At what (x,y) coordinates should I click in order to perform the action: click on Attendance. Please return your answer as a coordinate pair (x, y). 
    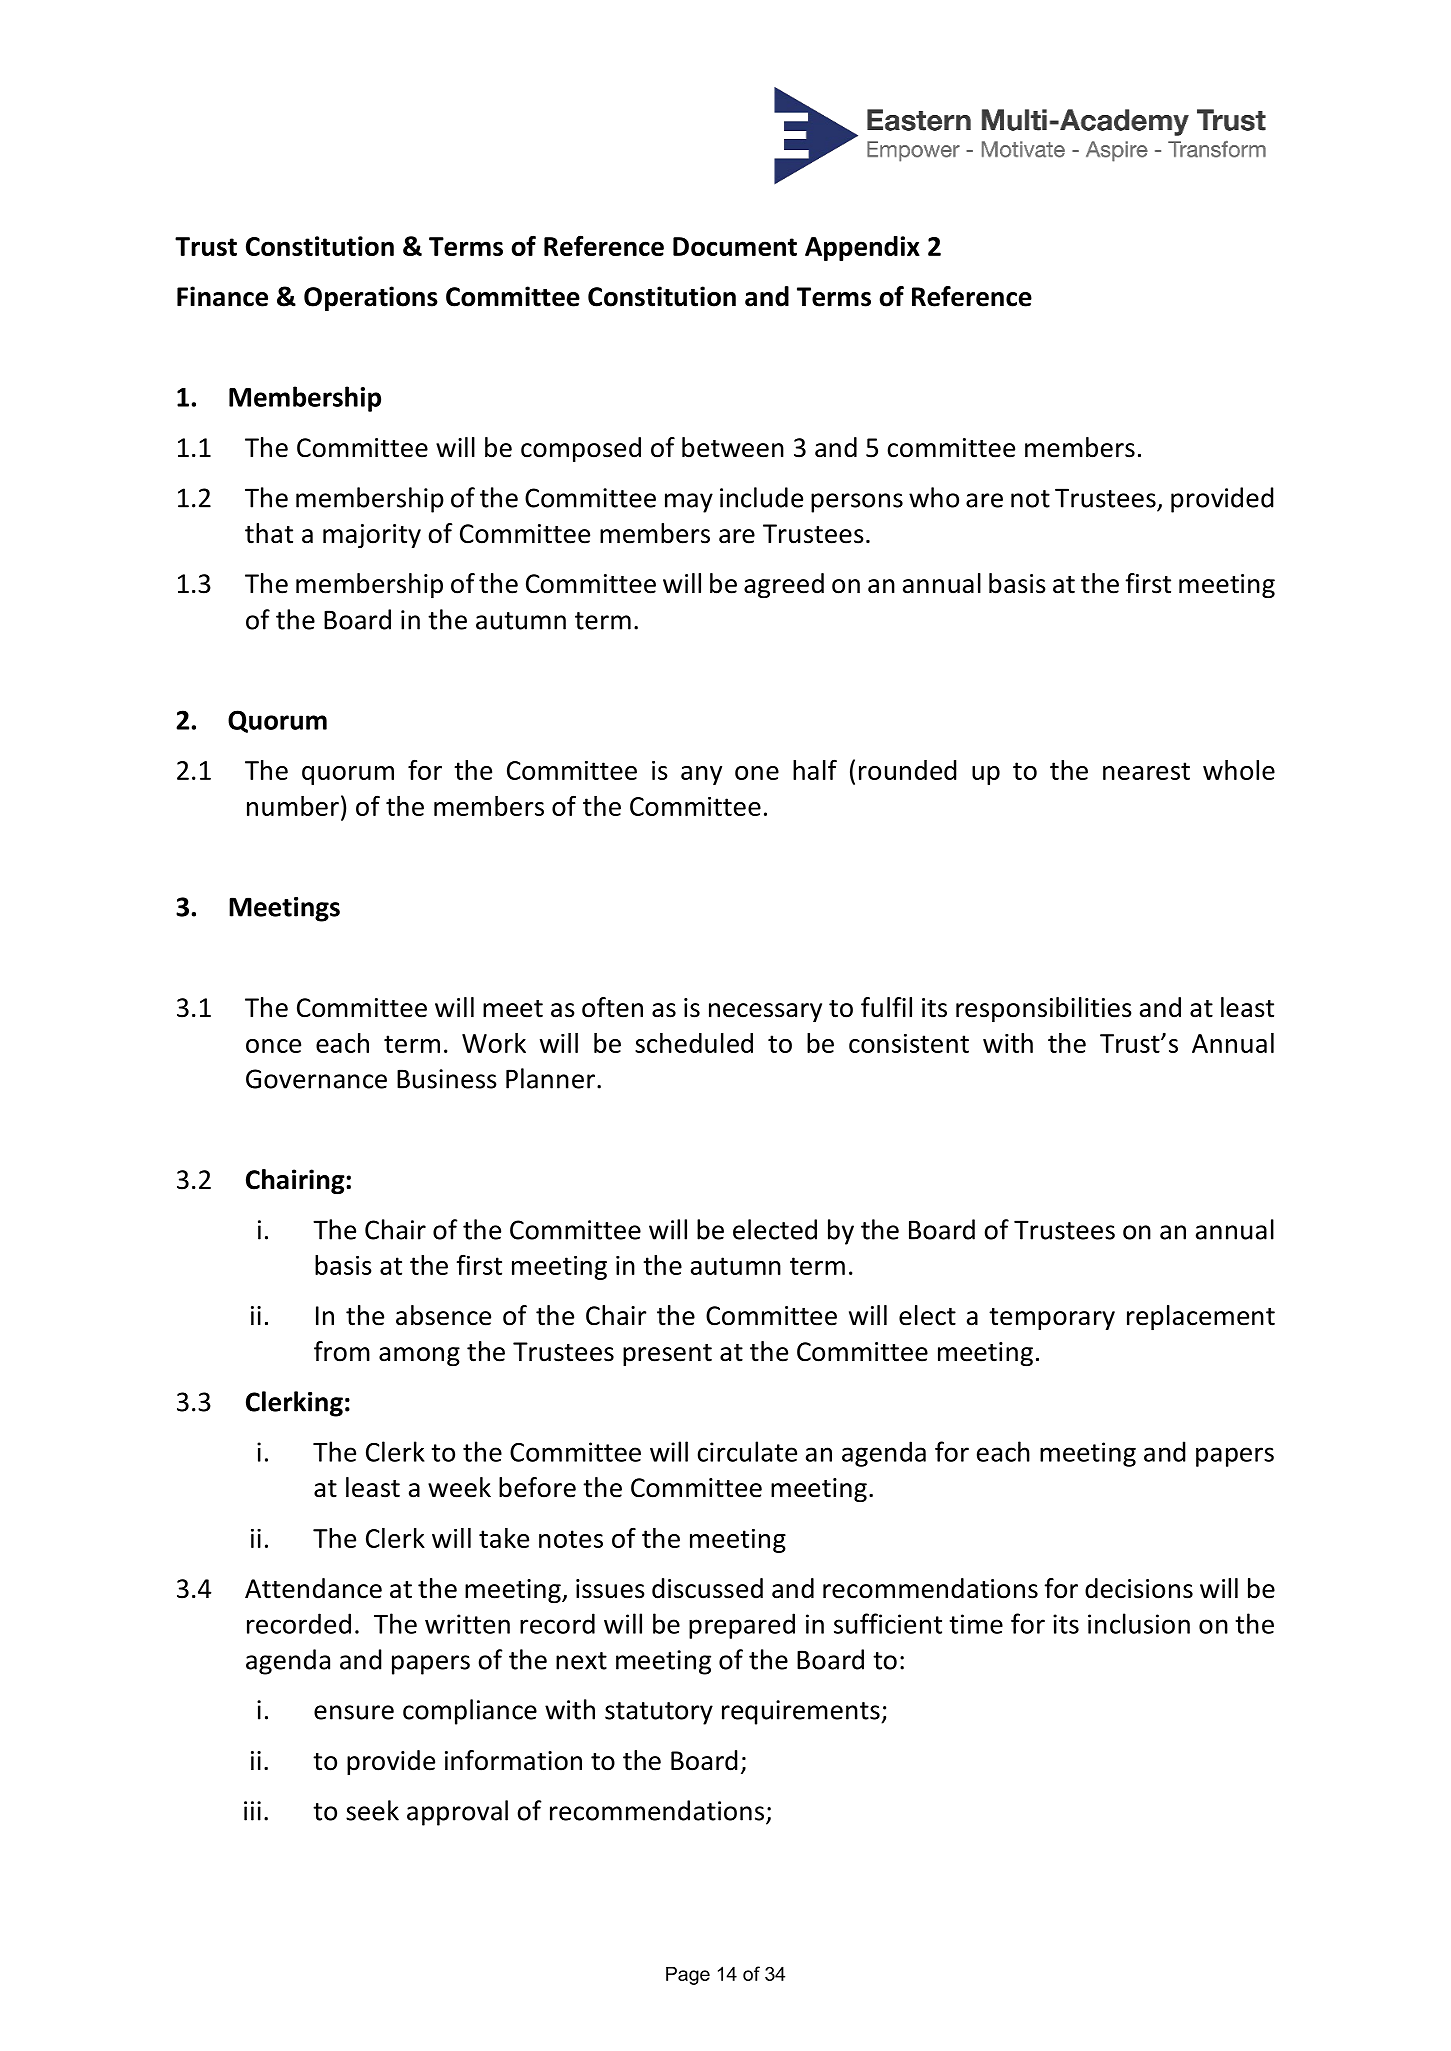
    Looking at the image, I should click on (313, 1588).
